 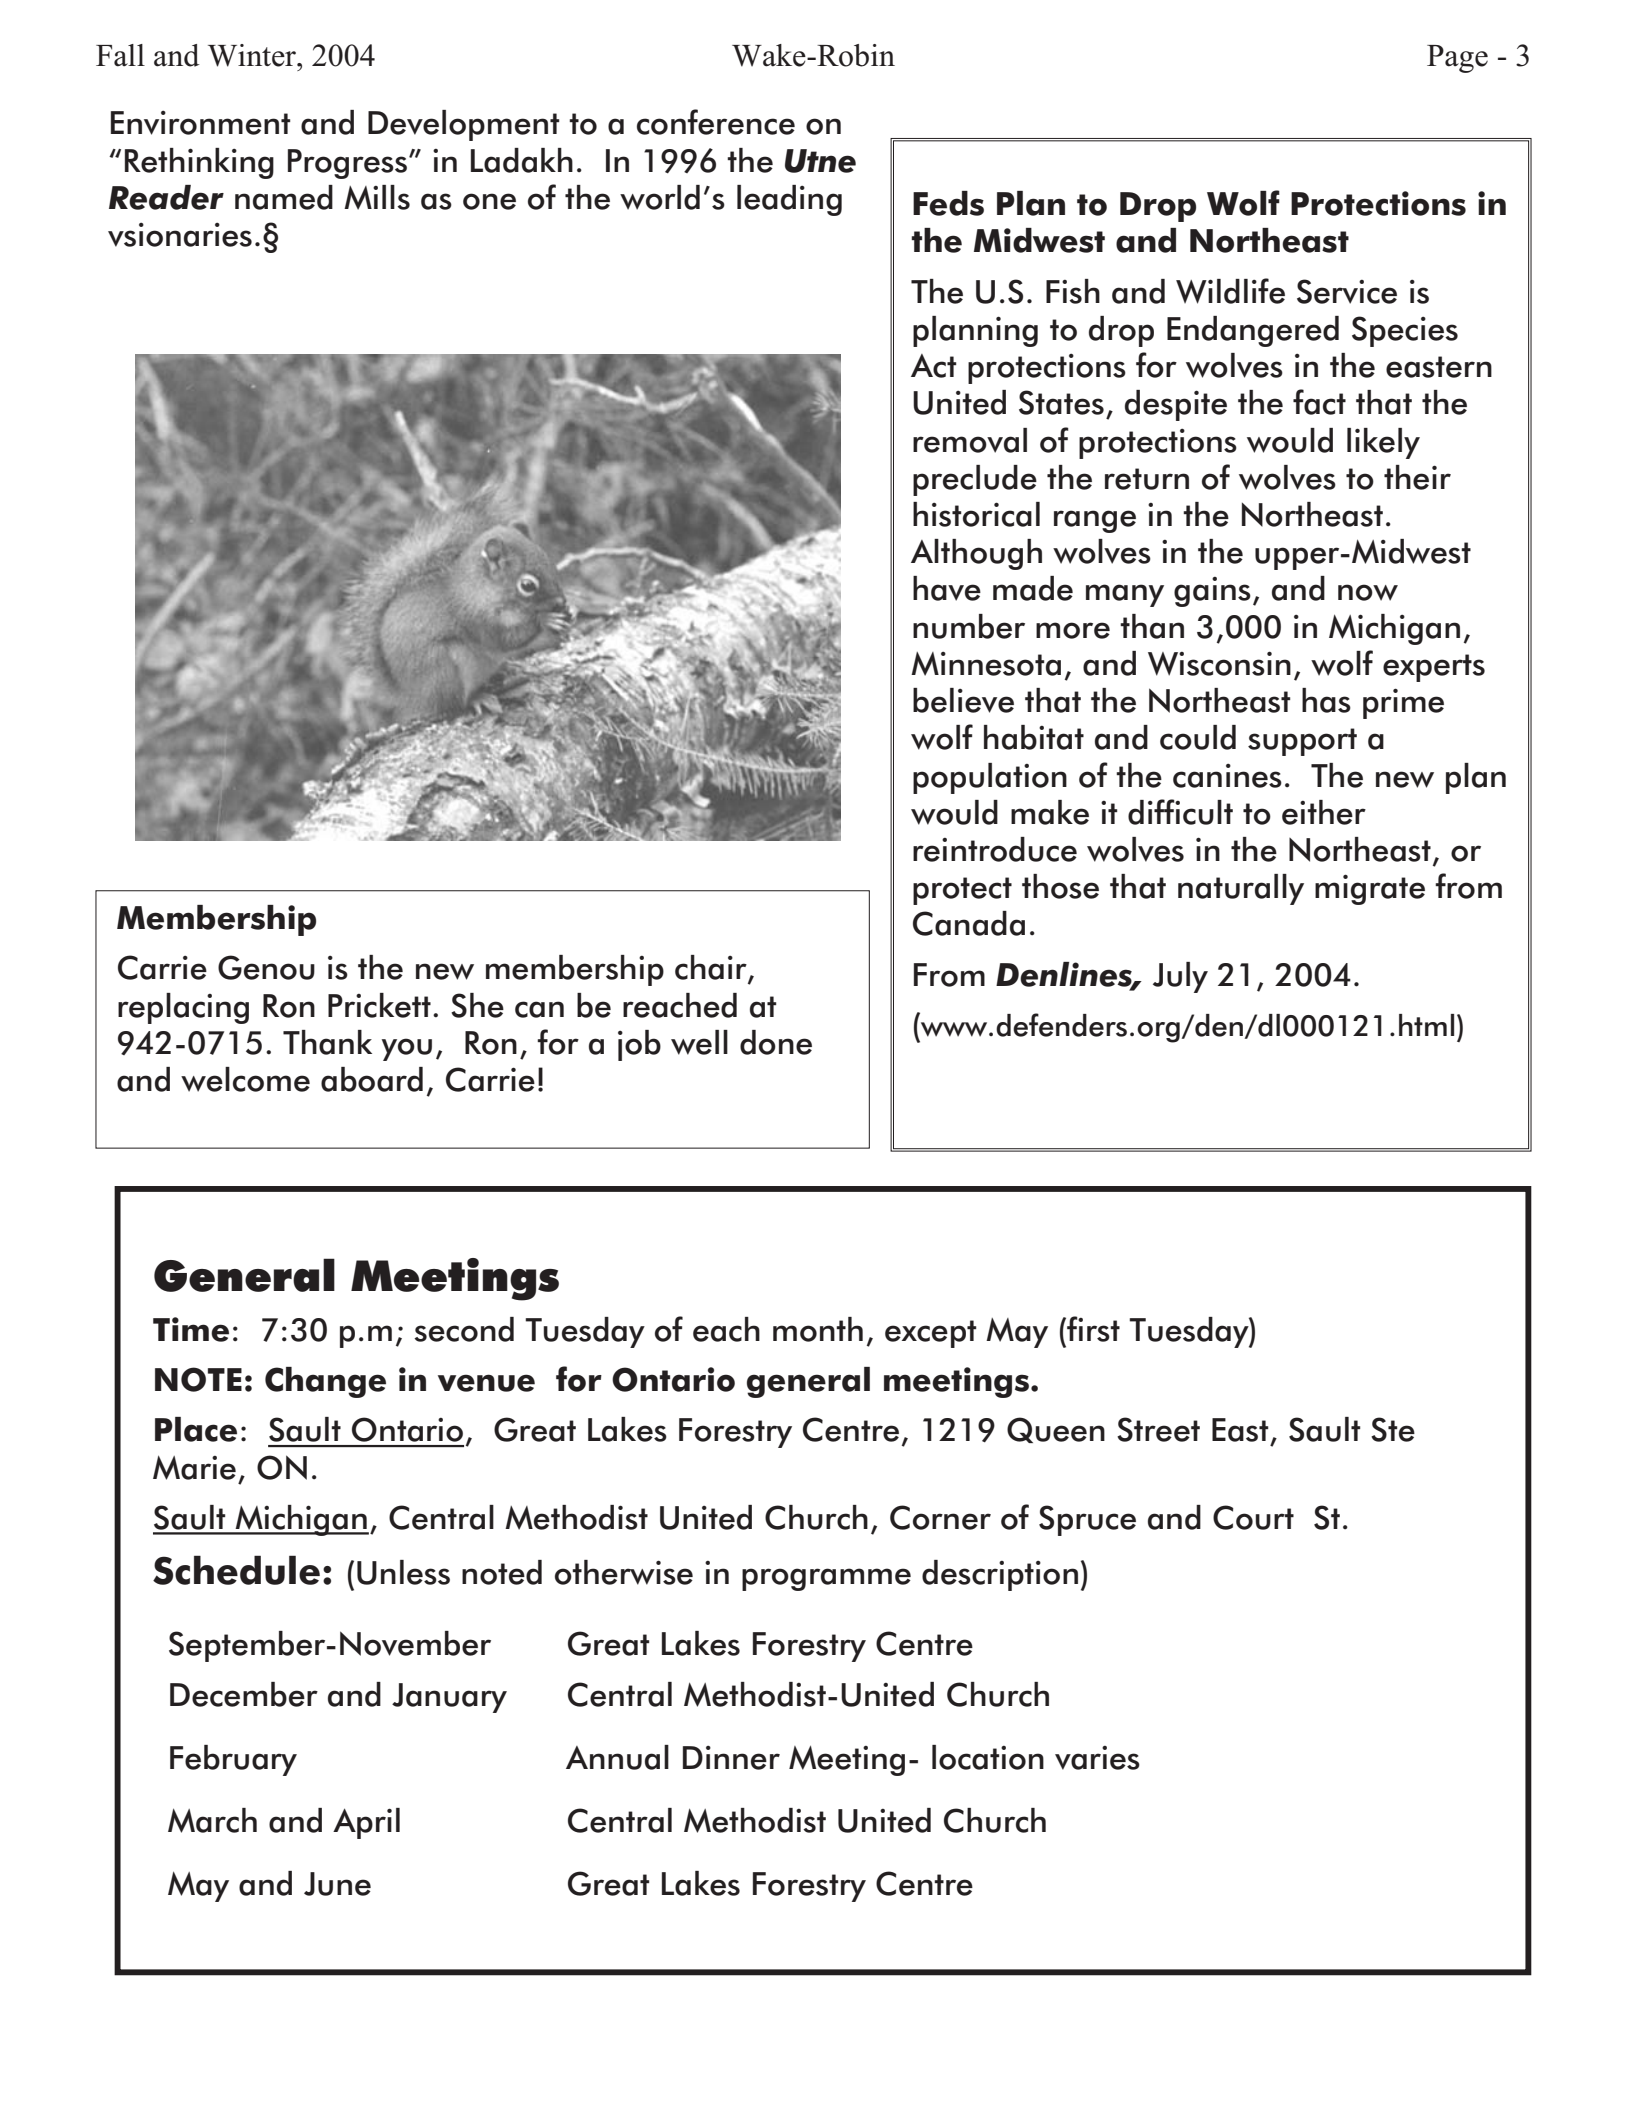 I want to click on Dinner, so click(x=731, y=1758).
